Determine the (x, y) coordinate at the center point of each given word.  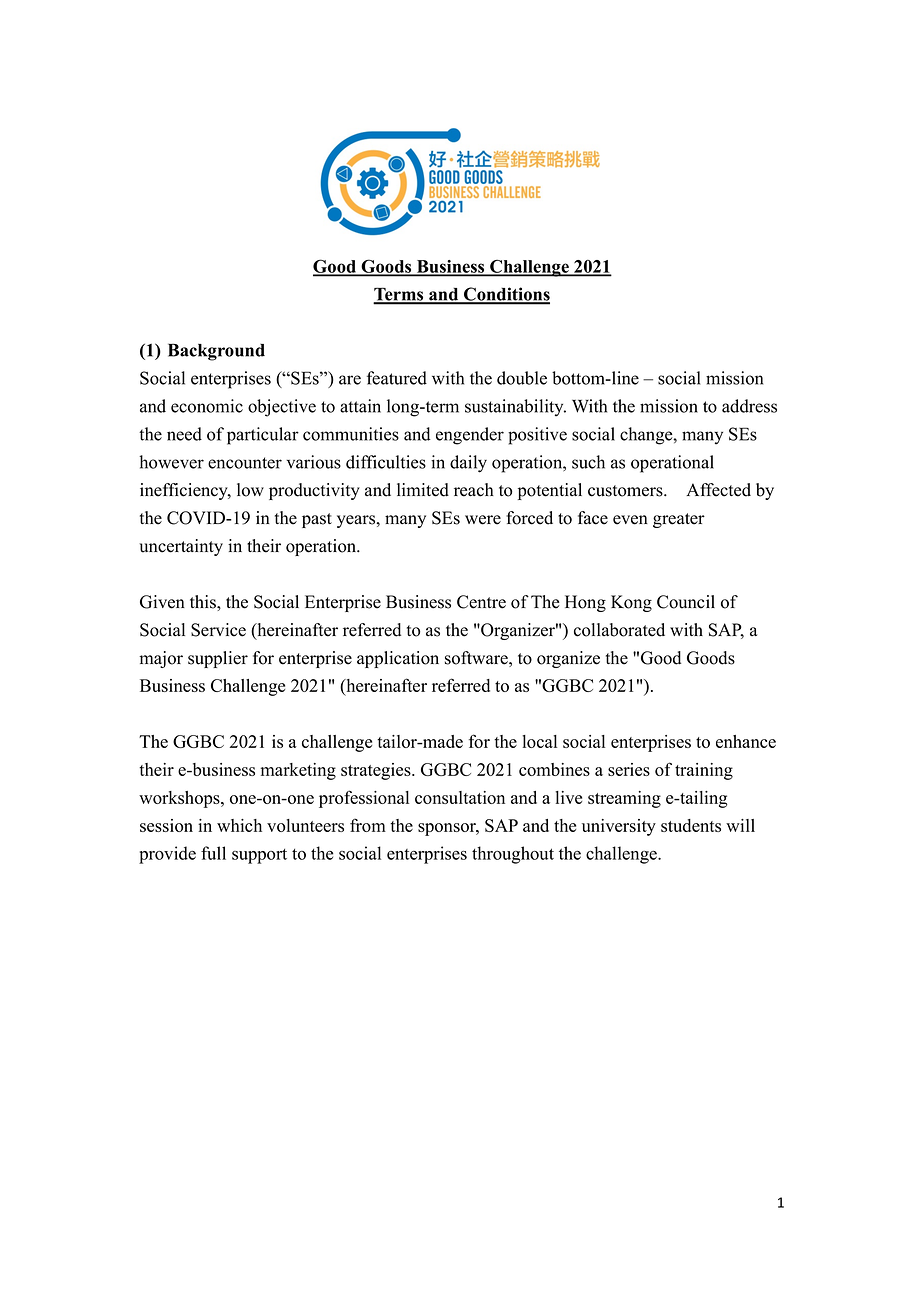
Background (216, 352)
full (213, 853)
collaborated (619, 630)
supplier (218, 659)
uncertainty (181, 547)
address (749, 406)
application (398, 659)
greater (679, 520)
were (483, 520)
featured (397, 378)
